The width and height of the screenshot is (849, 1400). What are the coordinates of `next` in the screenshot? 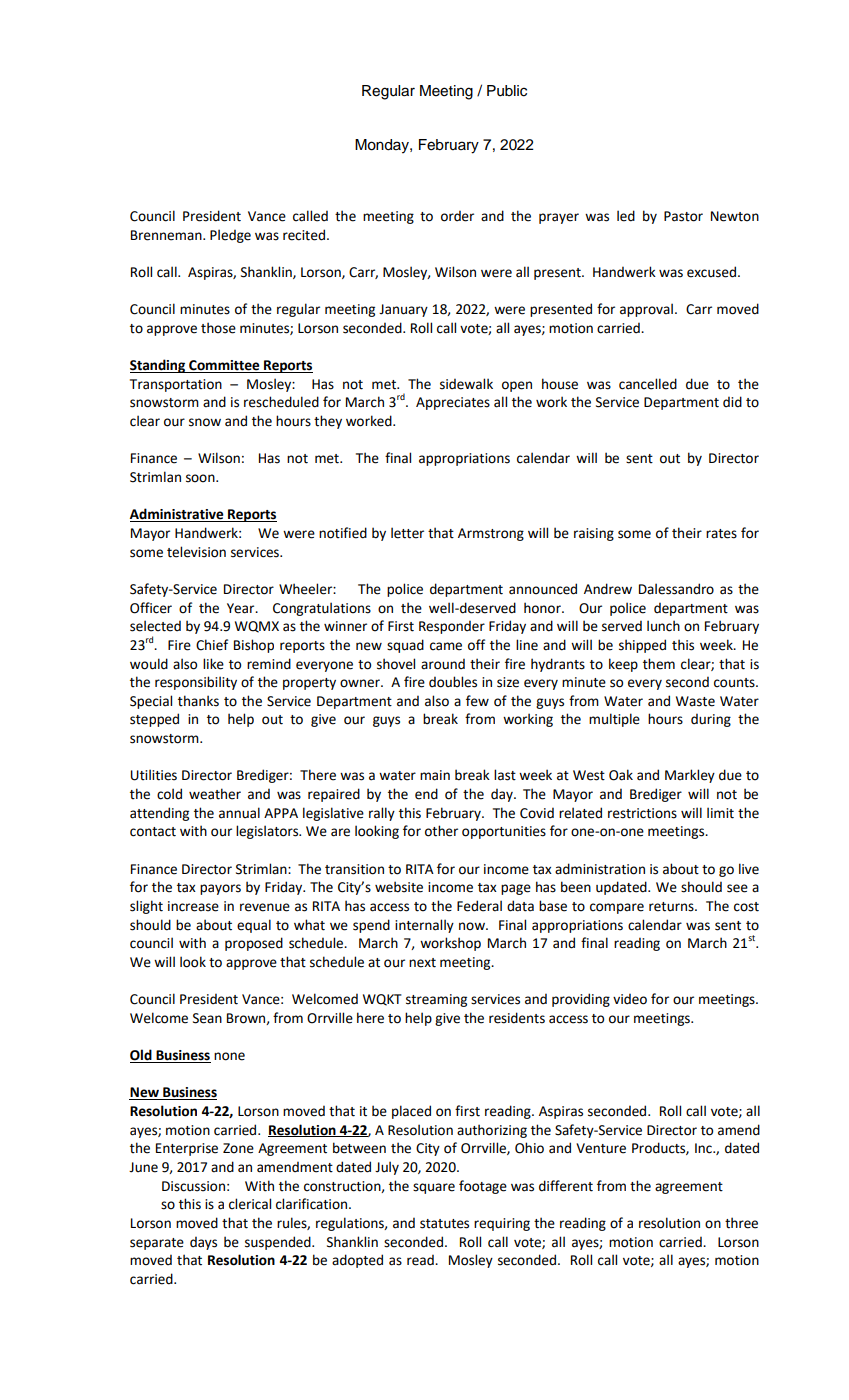 It's located at (422, 963).
